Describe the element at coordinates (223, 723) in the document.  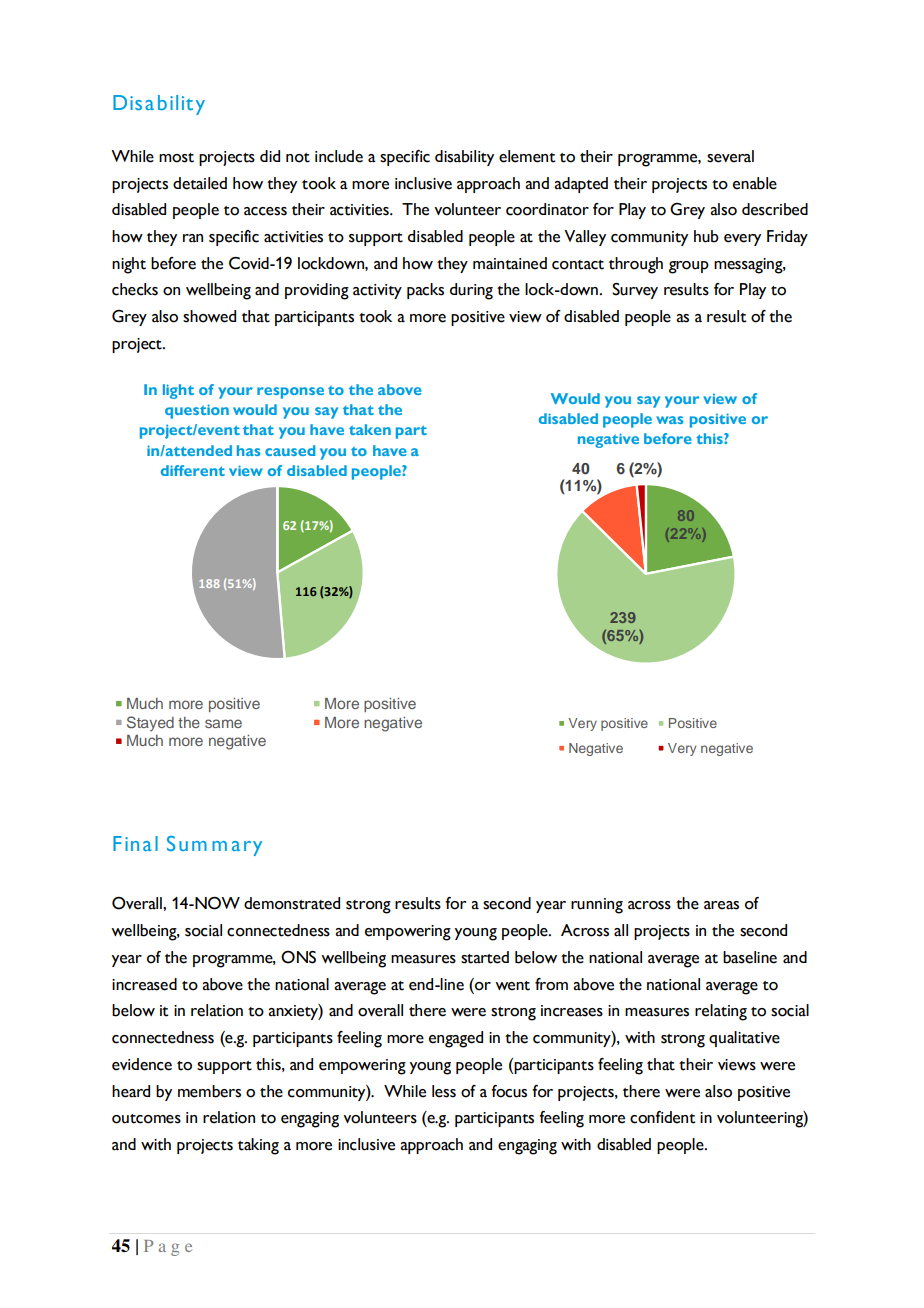
I see `same` at that location.
